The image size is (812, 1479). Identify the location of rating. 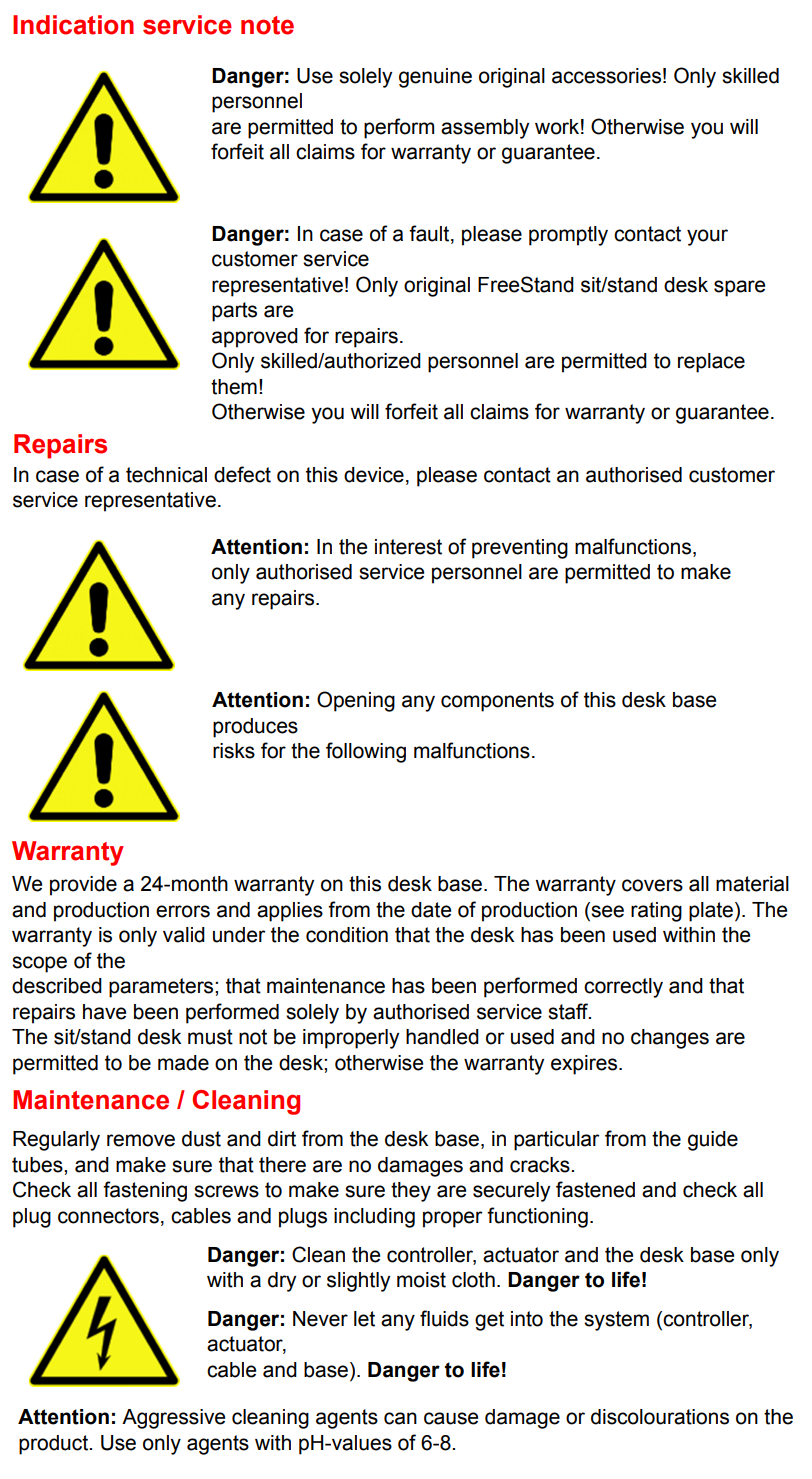
(656, 912).
